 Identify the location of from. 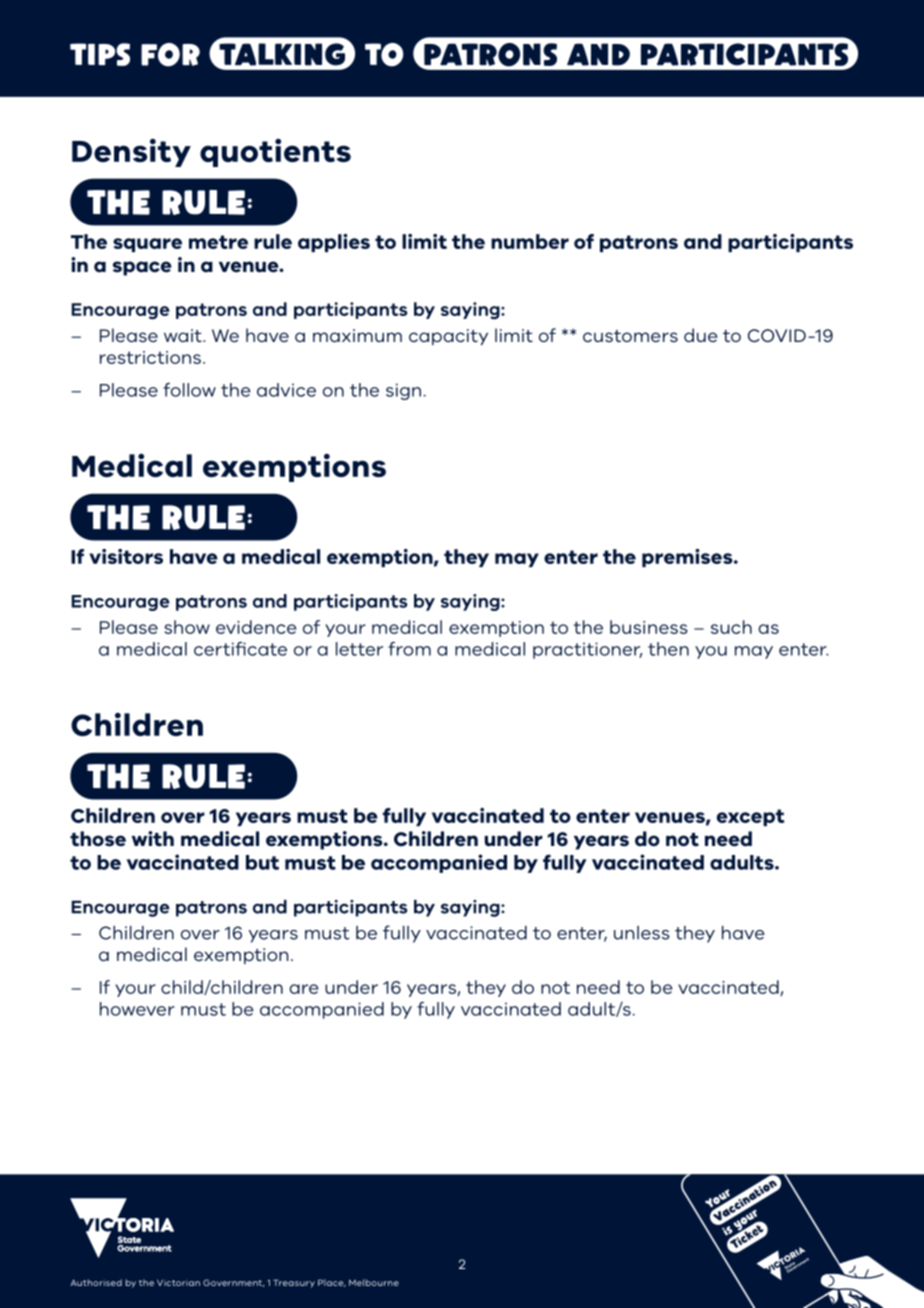
(409, 649).
